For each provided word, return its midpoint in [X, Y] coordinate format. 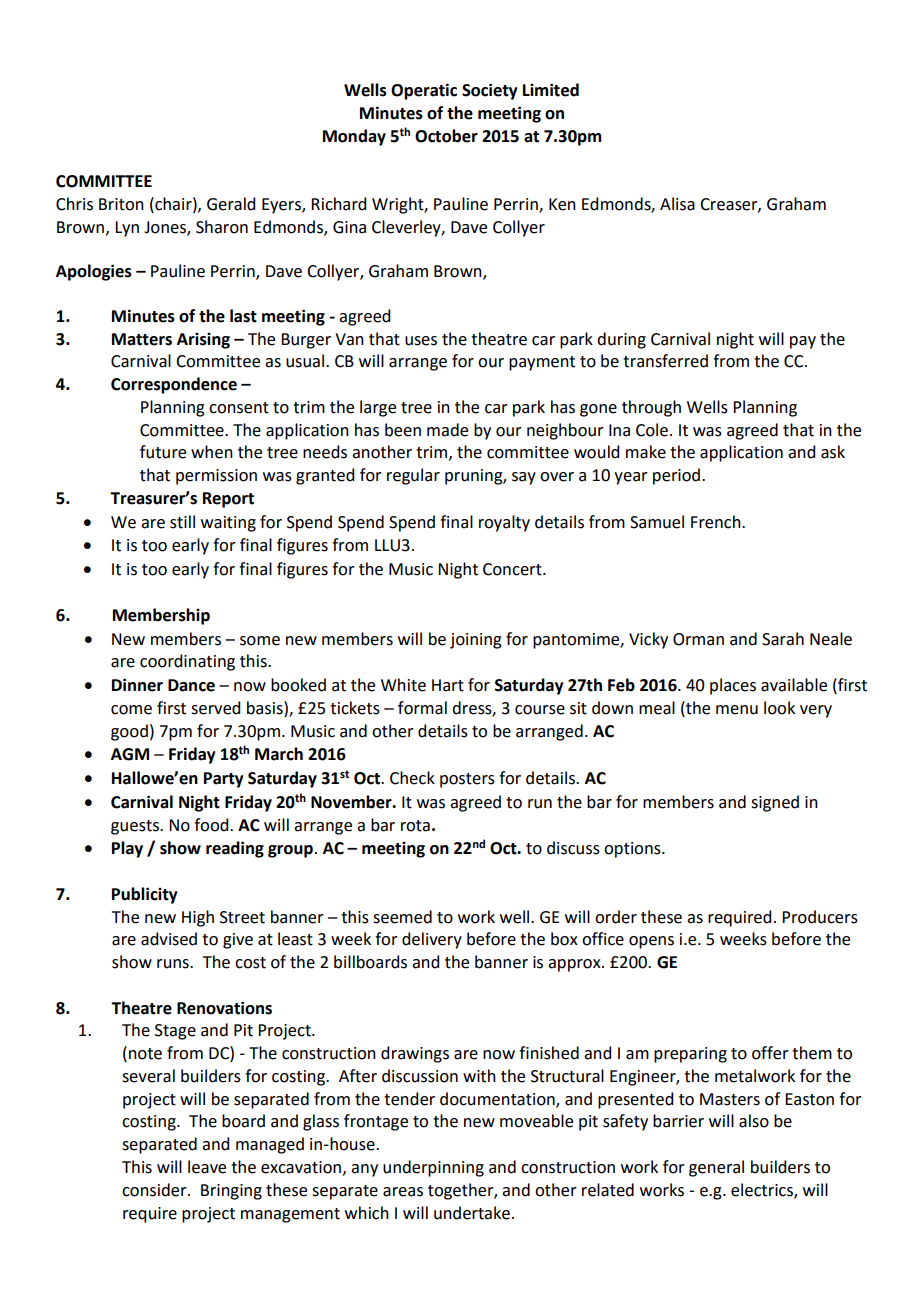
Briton [121, 204]
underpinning [433, 1168]
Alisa [677, 204]
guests [136, 827]
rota [415, 826]
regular [413, 476]
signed [775, 803]
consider [155, 1190]
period [676, 476]
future [163, 452]
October [446, 136]
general [716, 1168]
